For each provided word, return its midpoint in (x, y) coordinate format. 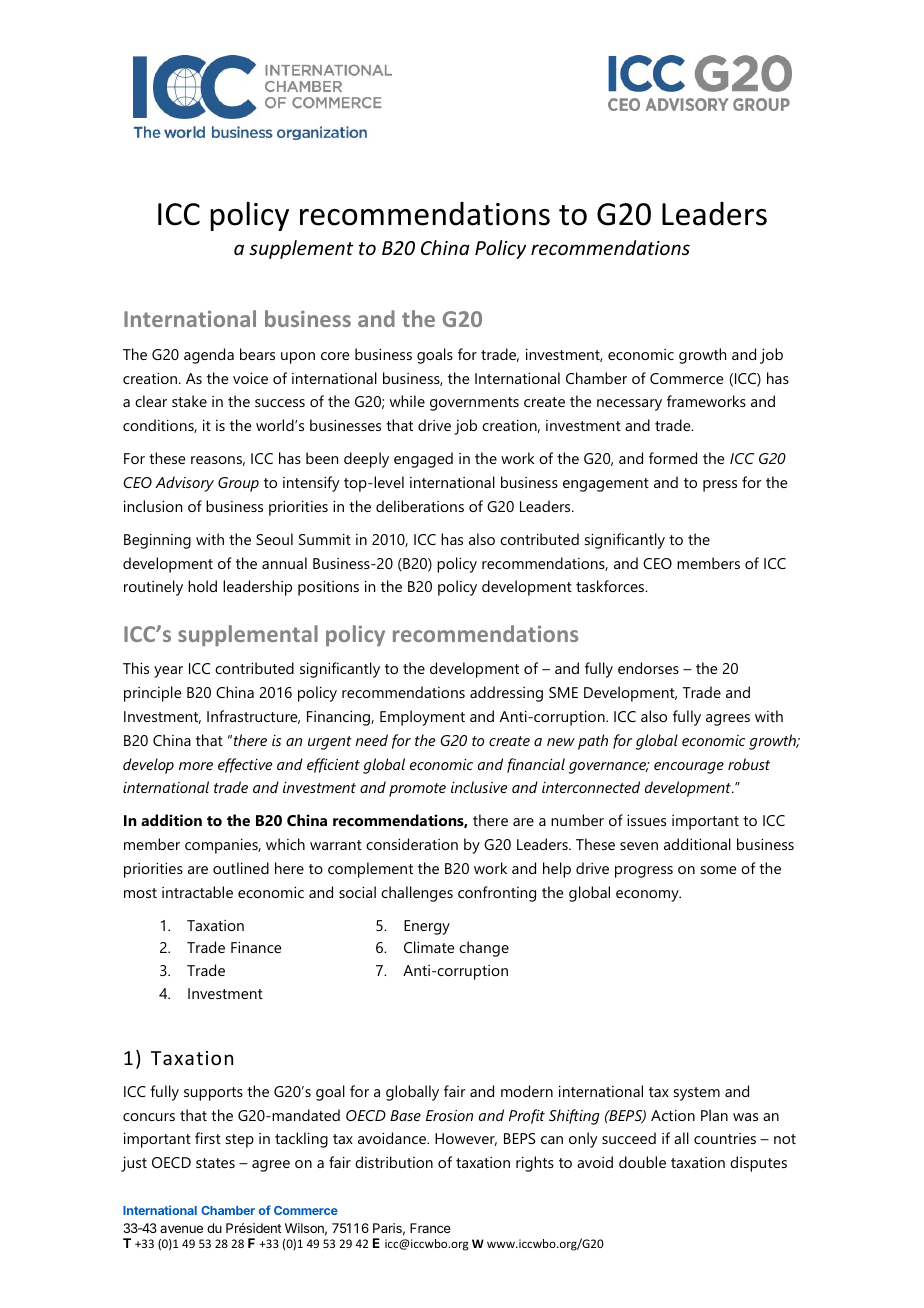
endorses (648, 668)
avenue (181, 1229)
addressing (506, 694)
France (430, 1228)
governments (474, 404)
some (718, 870)
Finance (256, 947)
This (136, 668)
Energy (427, 927)
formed (673, 458)
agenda (209, 356)
